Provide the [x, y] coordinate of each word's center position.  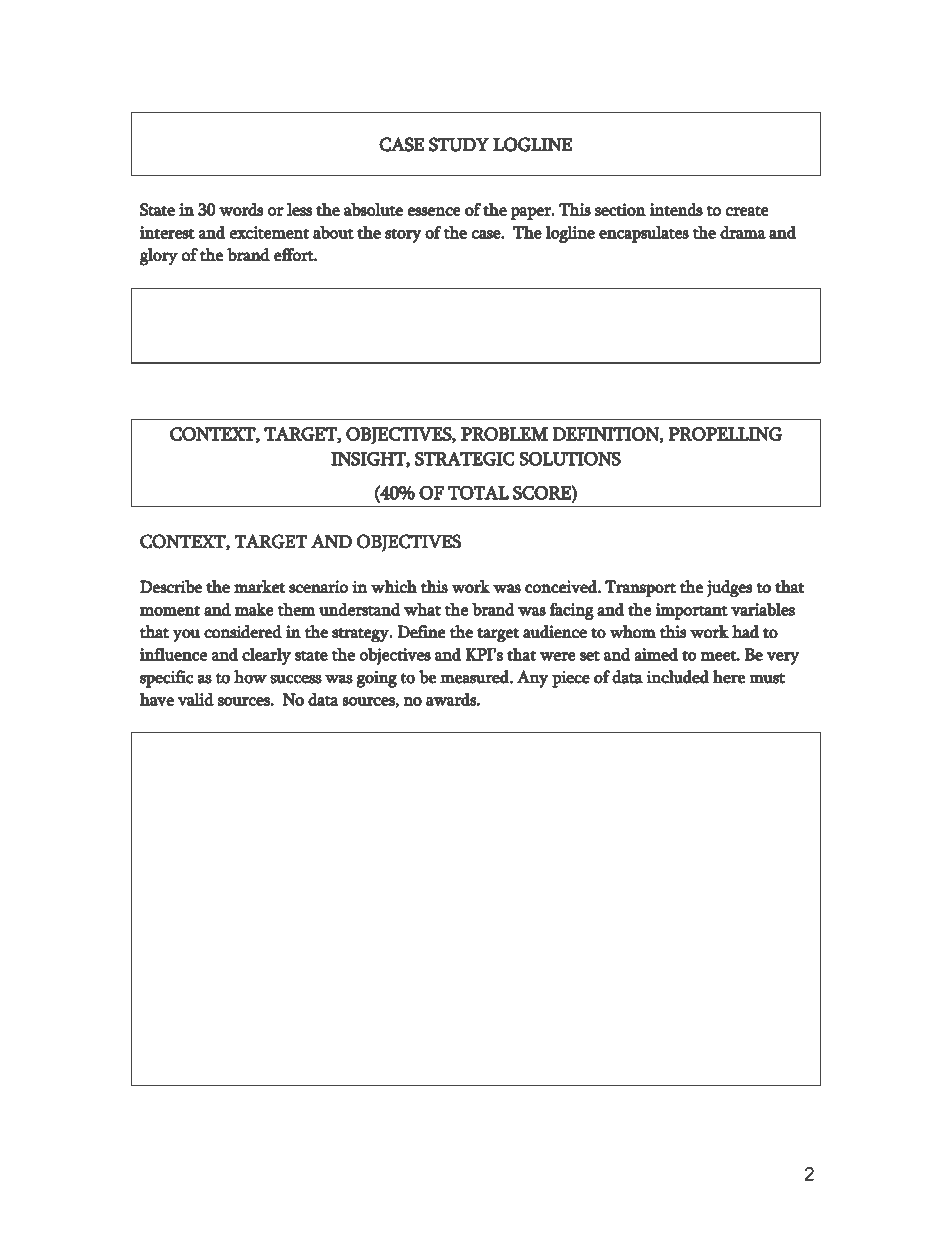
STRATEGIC [465, 458]
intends [676, 209]
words [241, 209]
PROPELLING [725, 434]
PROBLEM [504, 434]
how [250, 677]
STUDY [459, 144]
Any [533, 679]
